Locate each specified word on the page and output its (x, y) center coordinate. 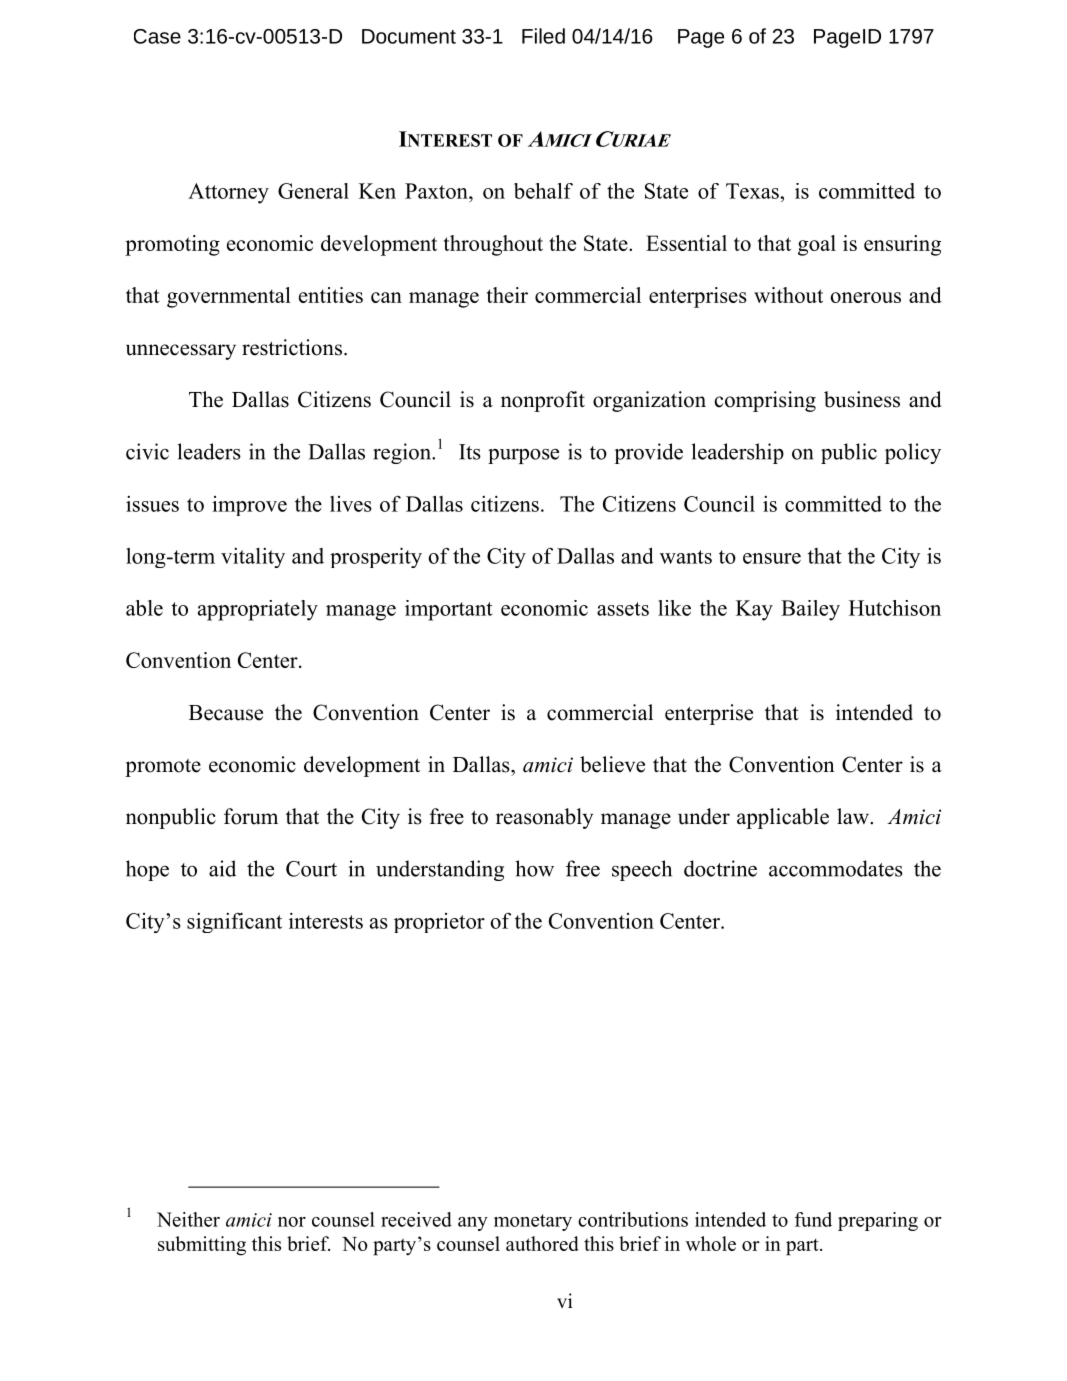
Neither (188, 1219)
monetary (533, 1222)
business (862, 399)
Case (157, 36)
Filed (543, 36)
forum (251, 816)
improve (249, 506)
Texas (753, 191)
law (854, 816)
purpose (523, 456)
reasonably (544, 818)
